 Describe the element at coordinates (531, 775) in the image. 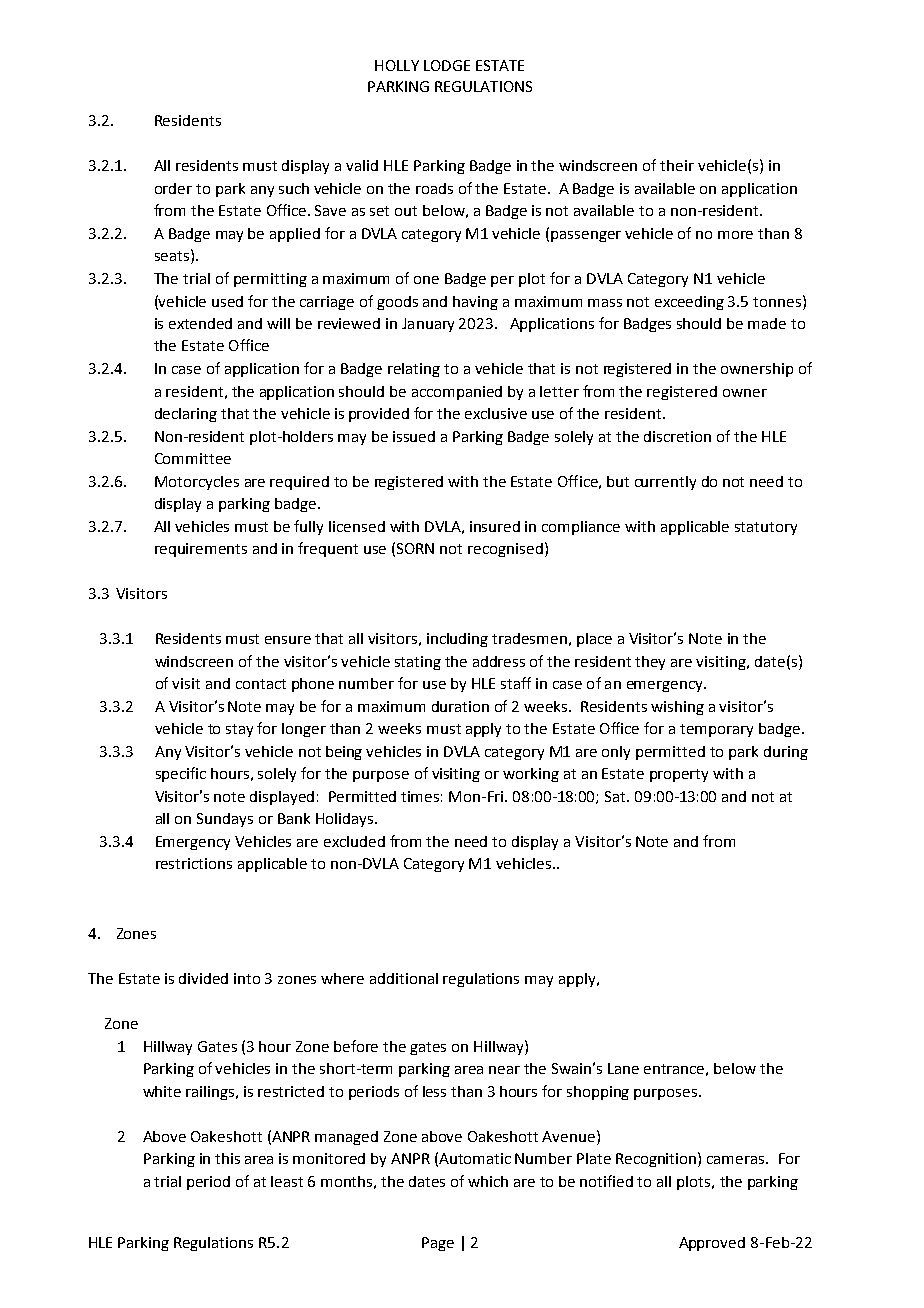

I see `working` at that location.
